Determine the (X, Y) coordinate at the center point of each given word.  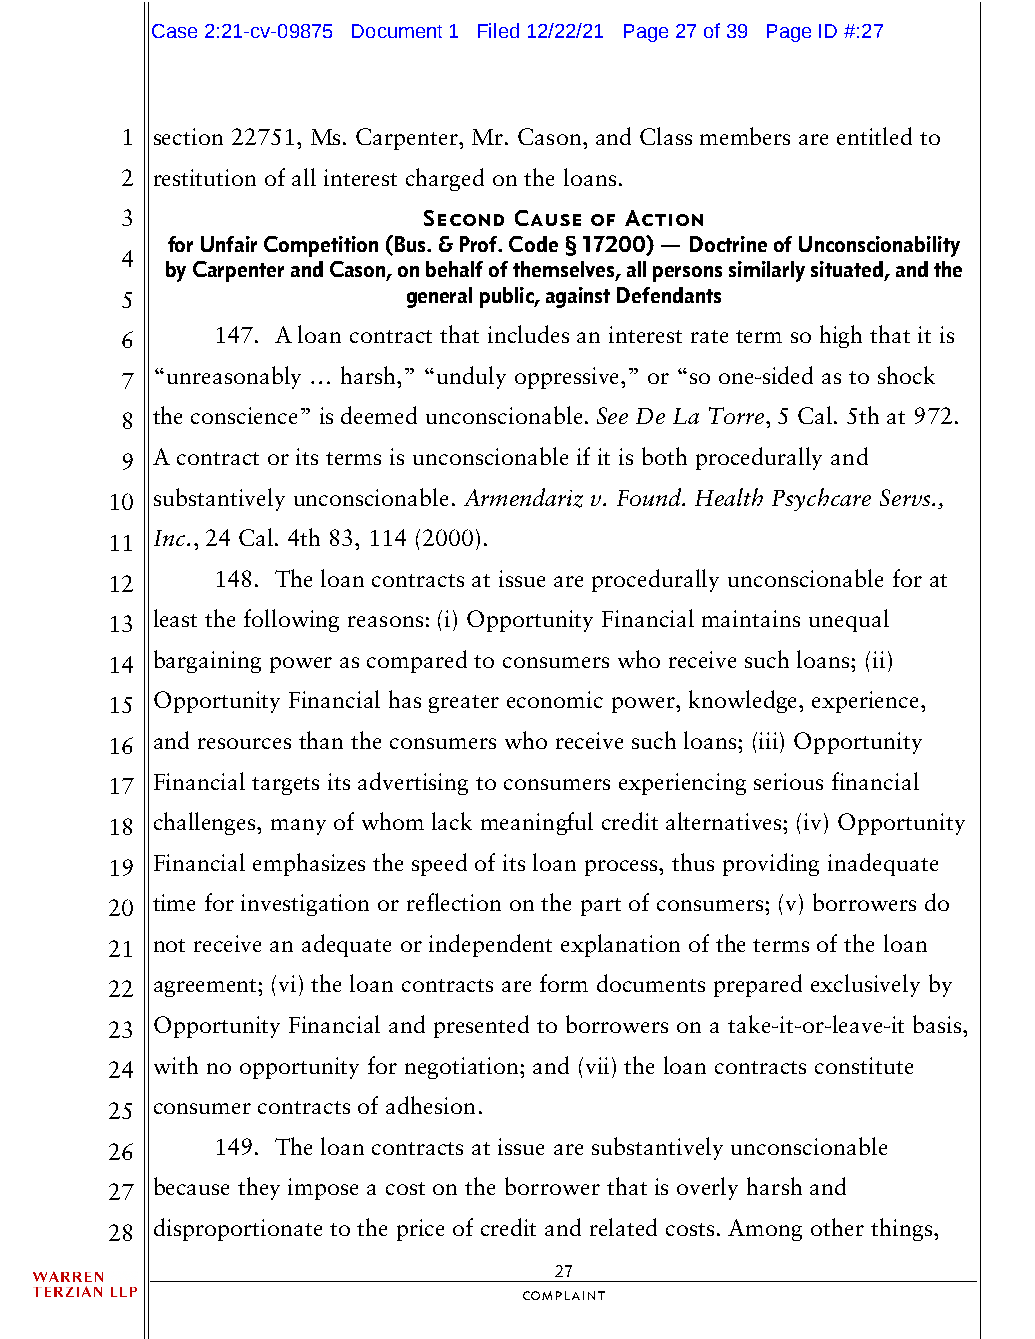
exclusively (865, 985)
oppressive (568, 378)
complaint (564, 1295)
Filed (498, 30)
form (564, 983)
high (841, 336)
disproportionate (238, 1229)
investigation (305, 905)
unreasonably (234, 377)
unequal (849, 620)
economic (555, 699)
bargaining (207, 661)
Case (174, 31)
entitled (874, 136)
